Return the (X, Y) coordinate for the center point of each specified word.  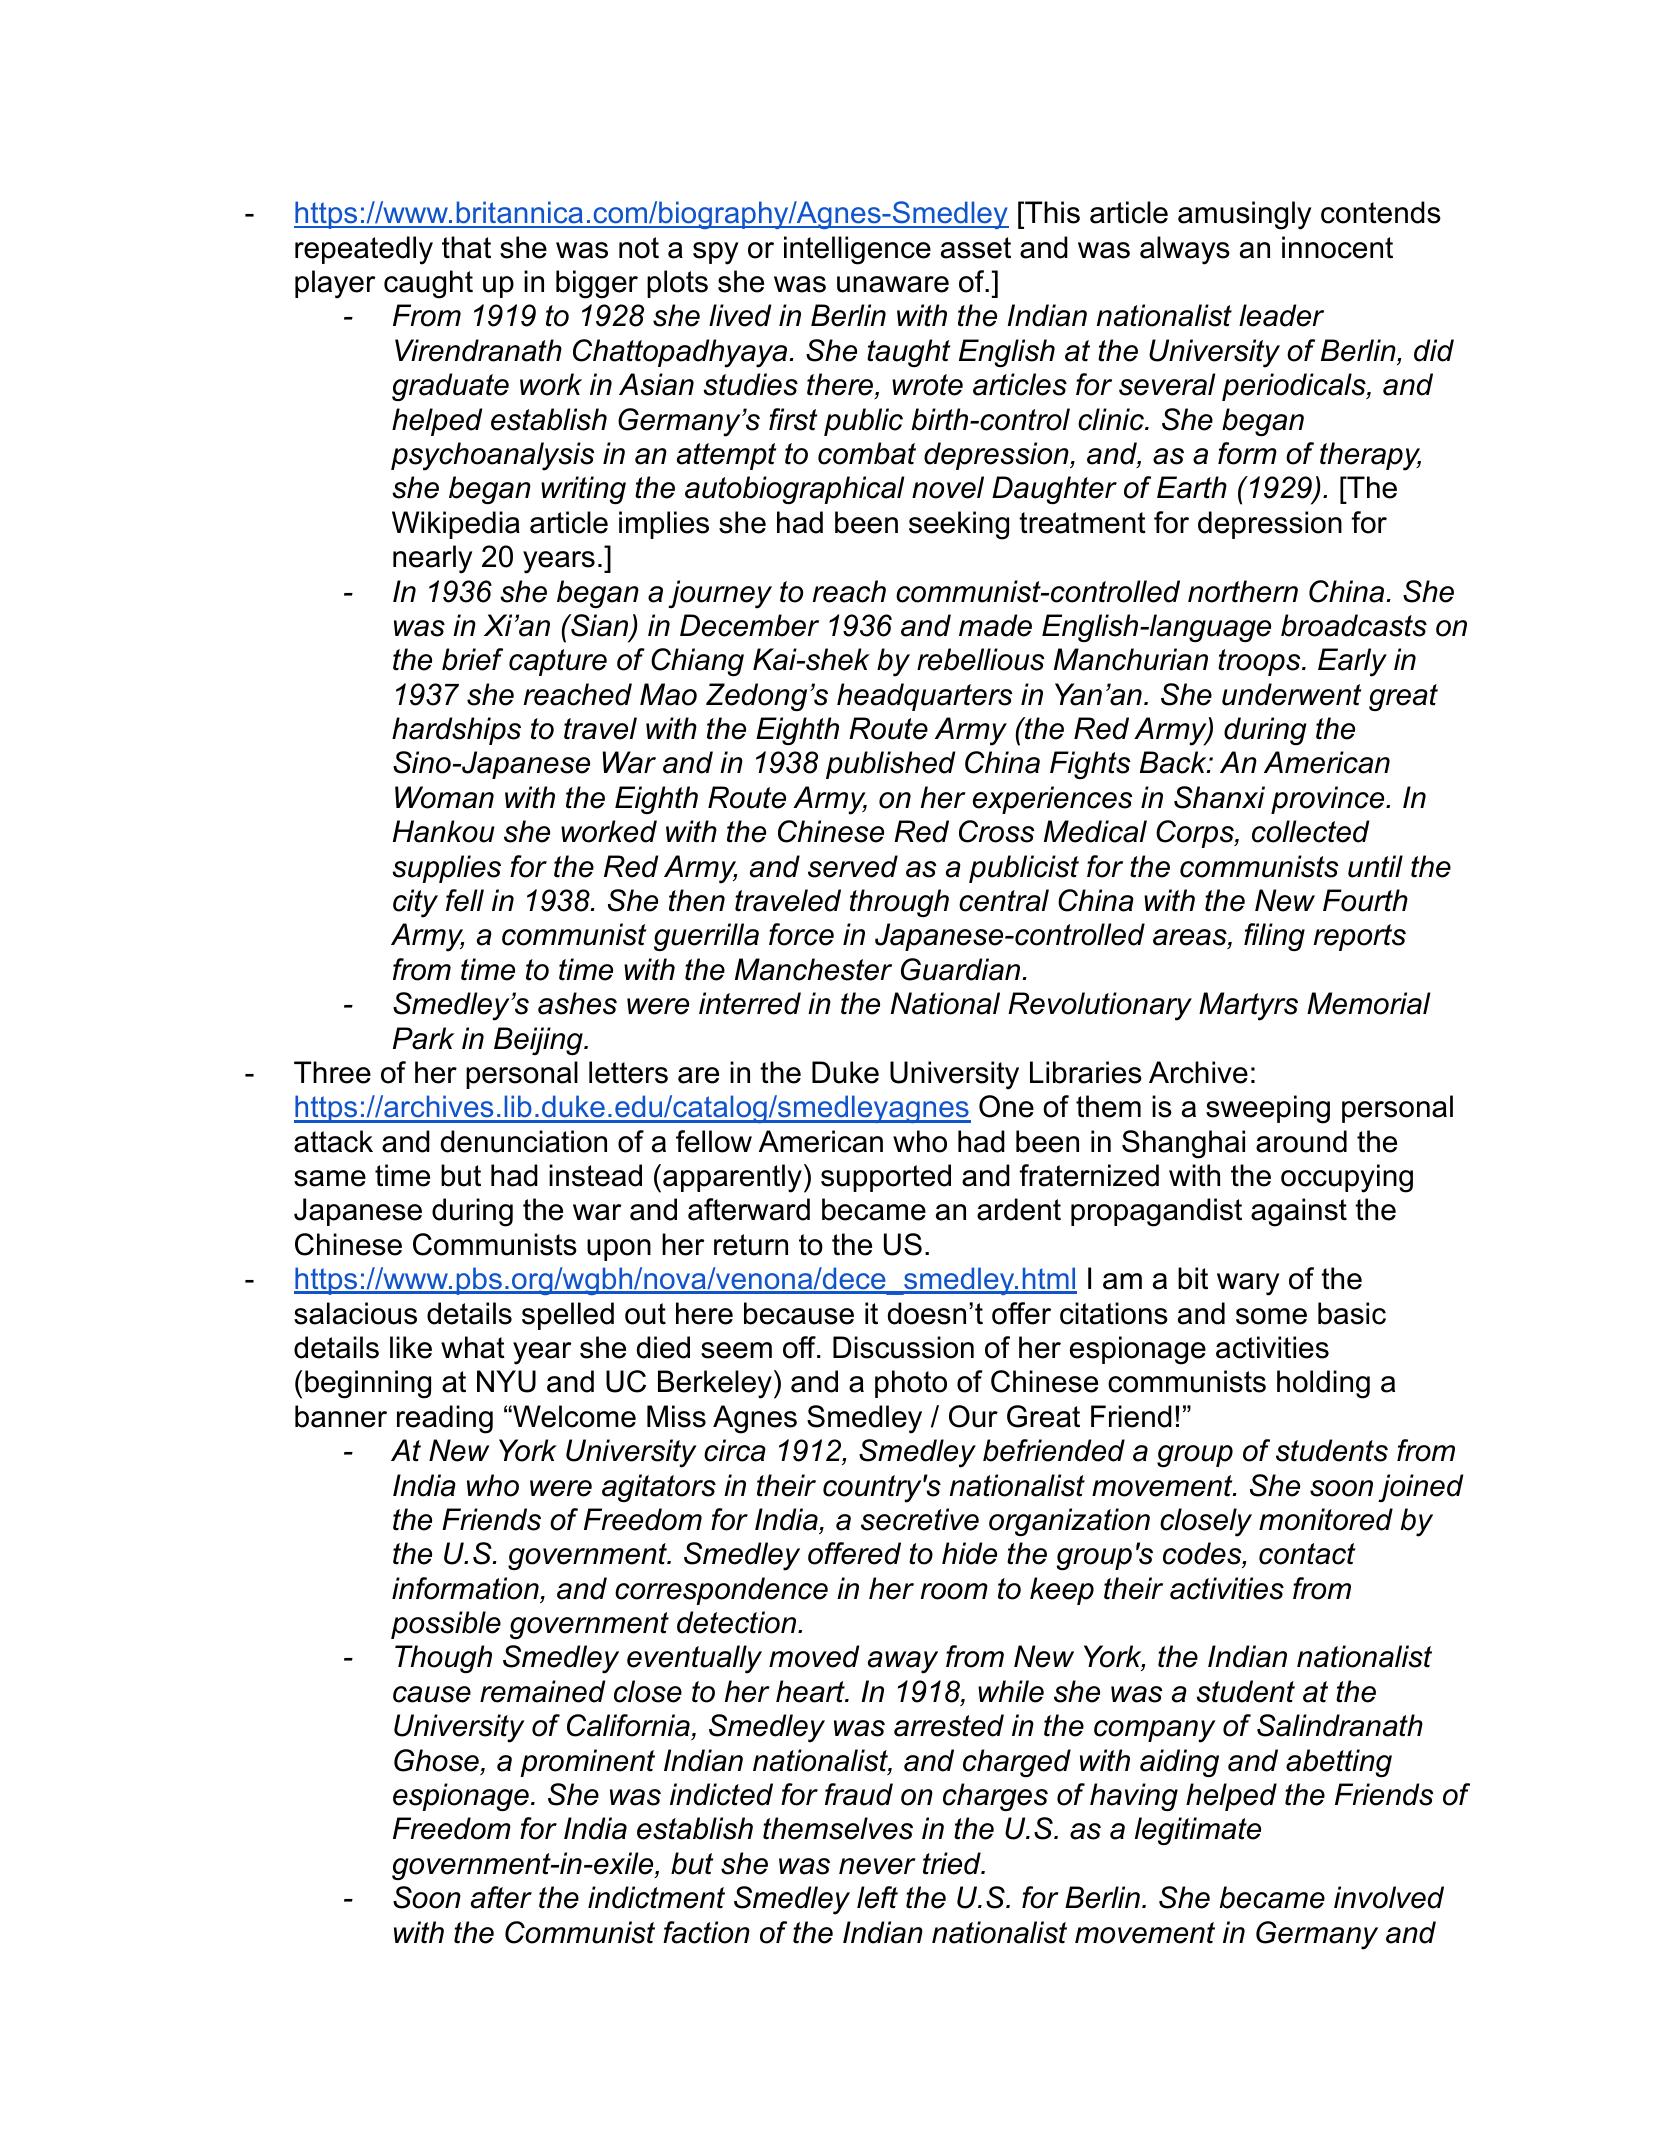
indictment (656, 1897)
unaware (893, 284)
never (877, 1866)
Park (423, 1038)
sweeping (1268, 1109)
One (1006, 1106)
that (466, 247)
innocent (1337, 247)
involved (1389, 1897)
